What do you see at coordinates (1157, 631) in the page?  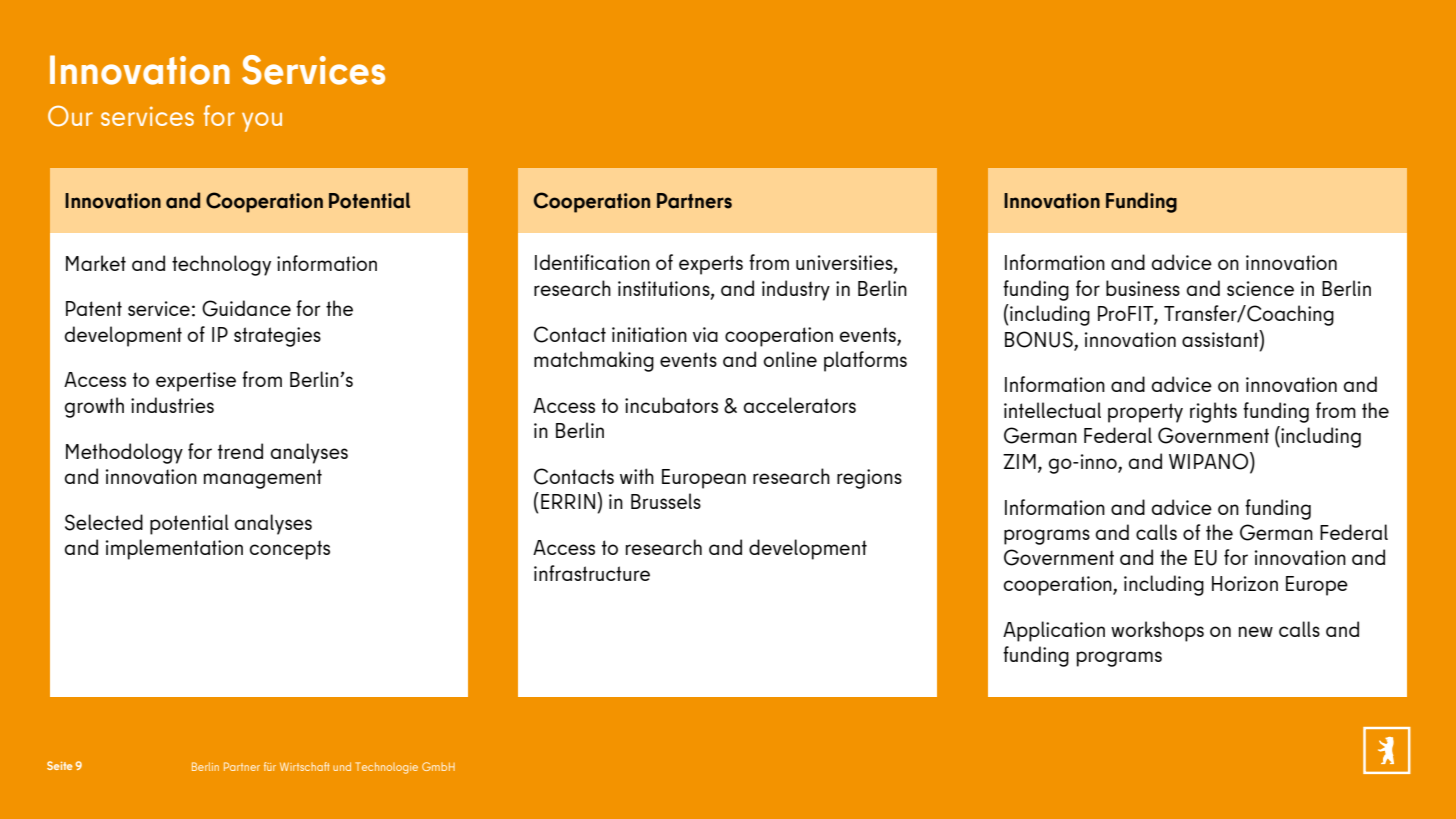 I see `workshops` at bounding box center [1157, 631].
